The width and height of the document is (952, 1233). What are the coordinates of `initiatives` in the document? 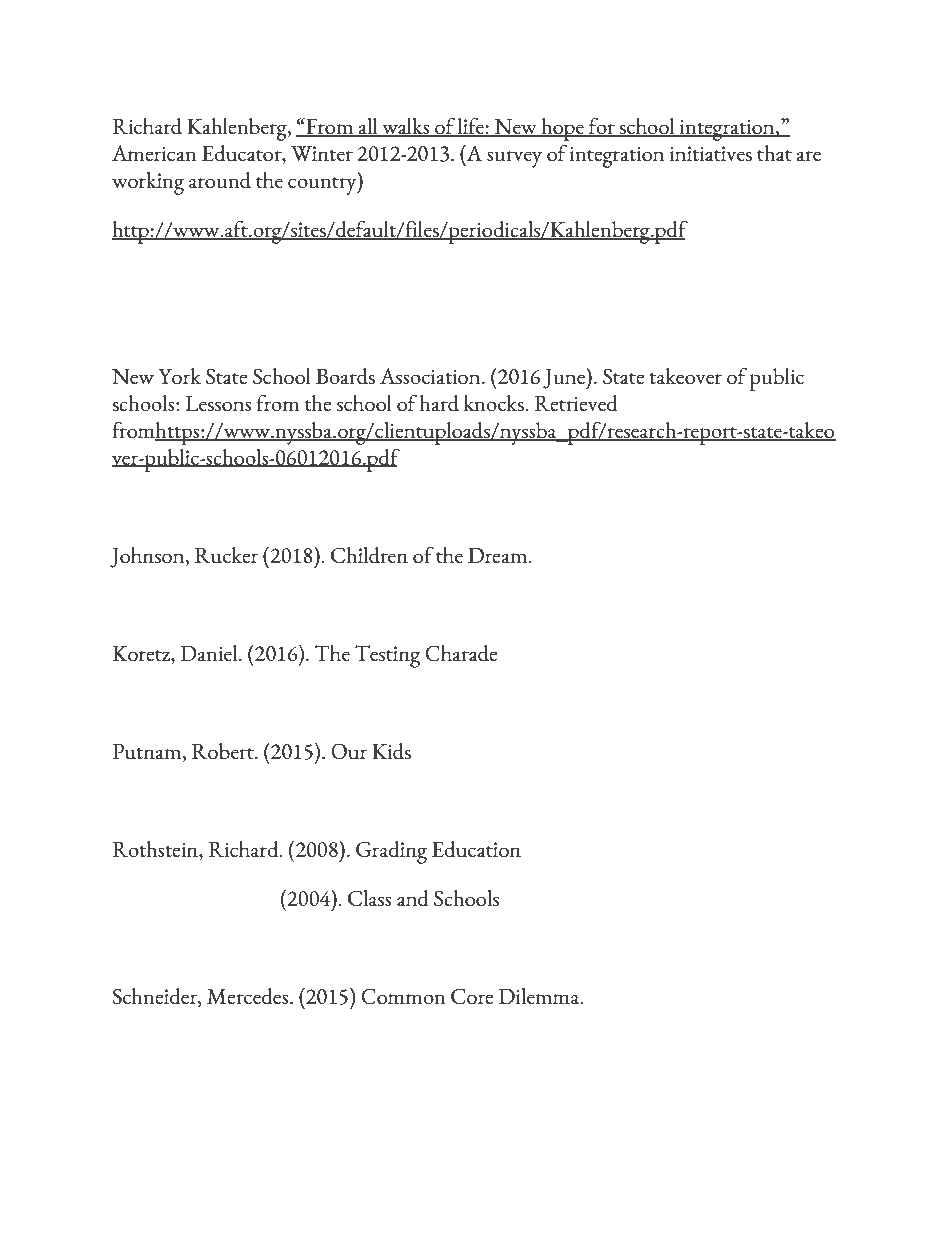 It's located at (711, 153).
